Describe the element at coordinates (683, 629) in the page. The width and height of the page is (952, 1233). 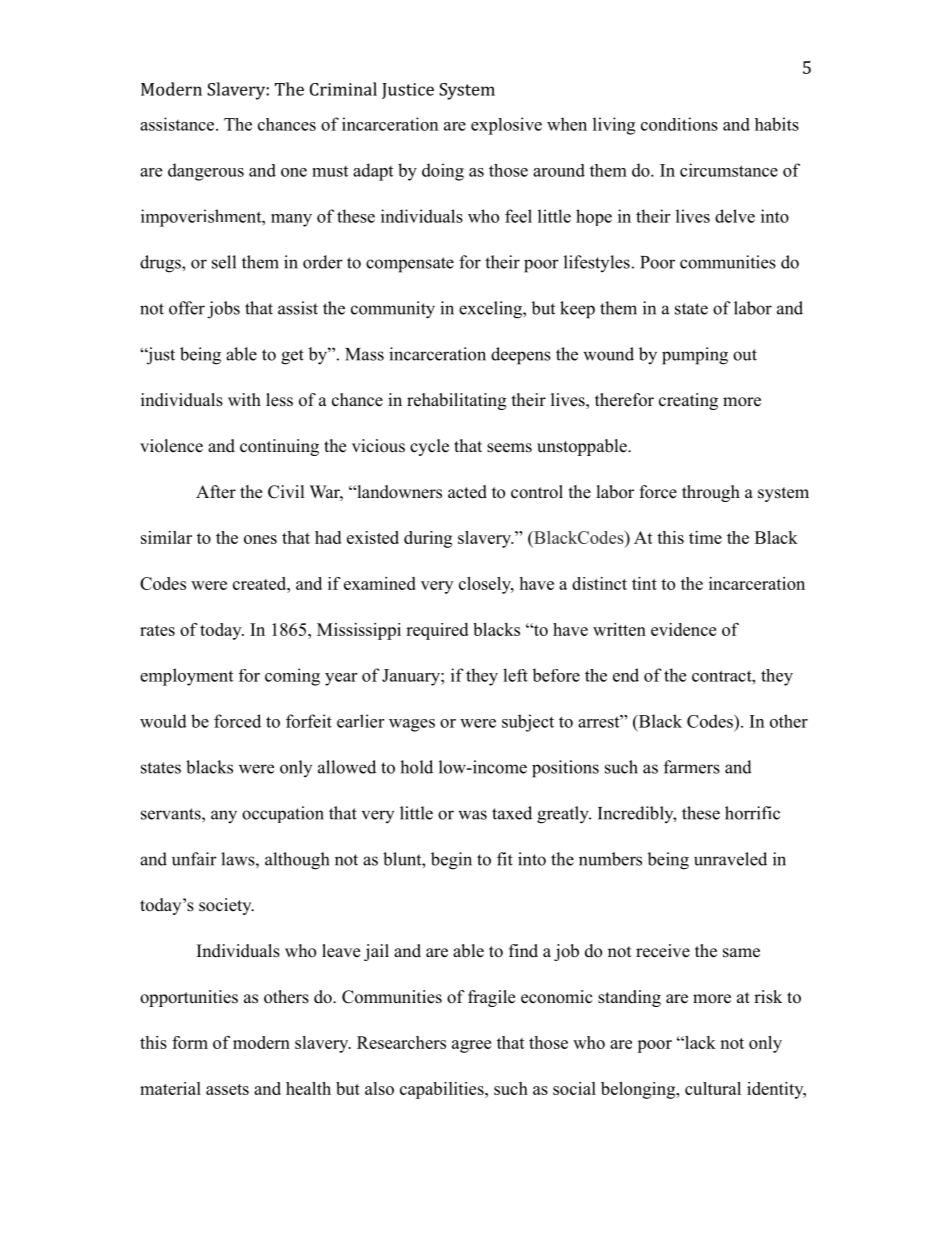
I see `evidence` at that location.
